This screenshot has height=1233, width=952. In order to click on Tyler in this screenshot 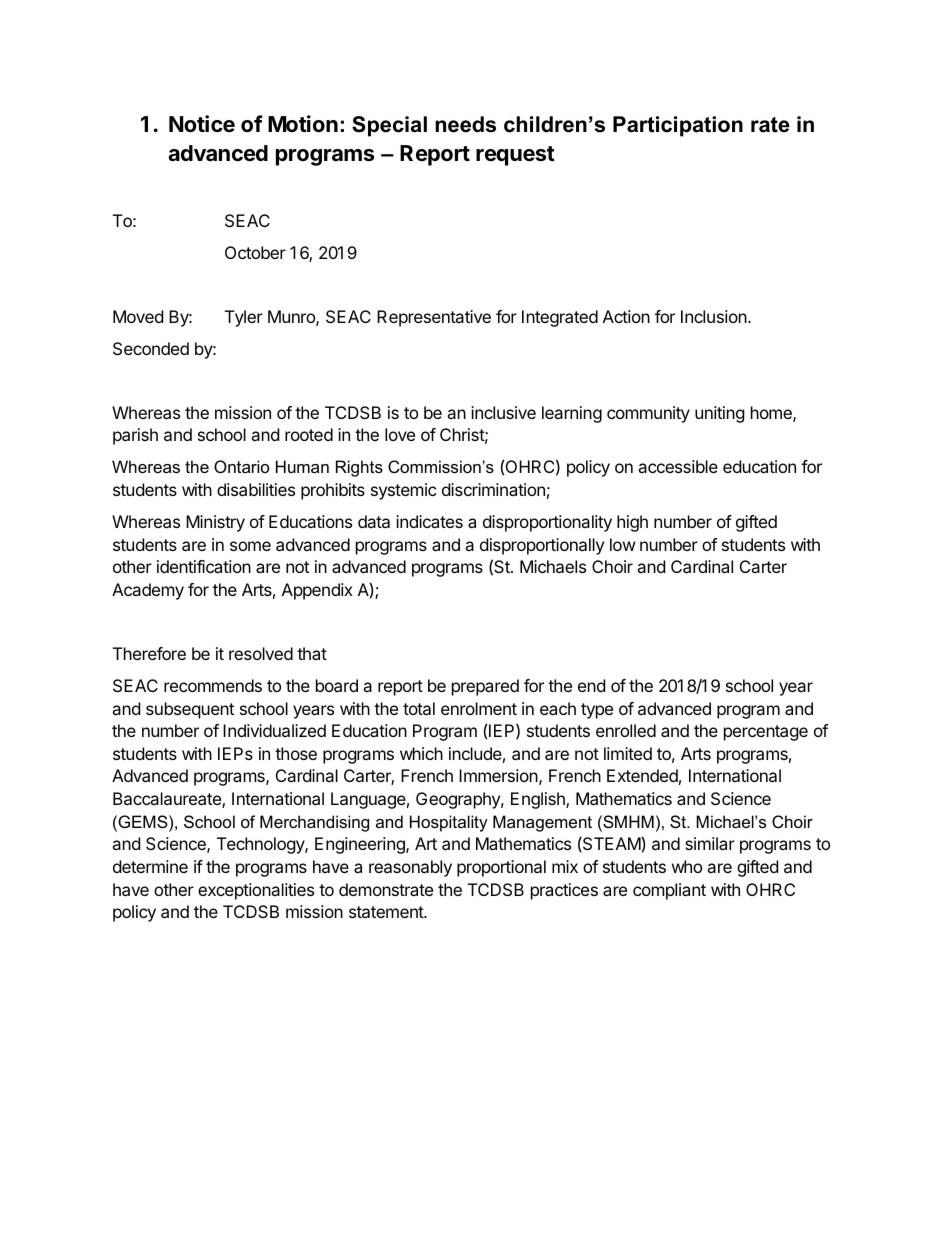, I will do `click(244, 318)`.
